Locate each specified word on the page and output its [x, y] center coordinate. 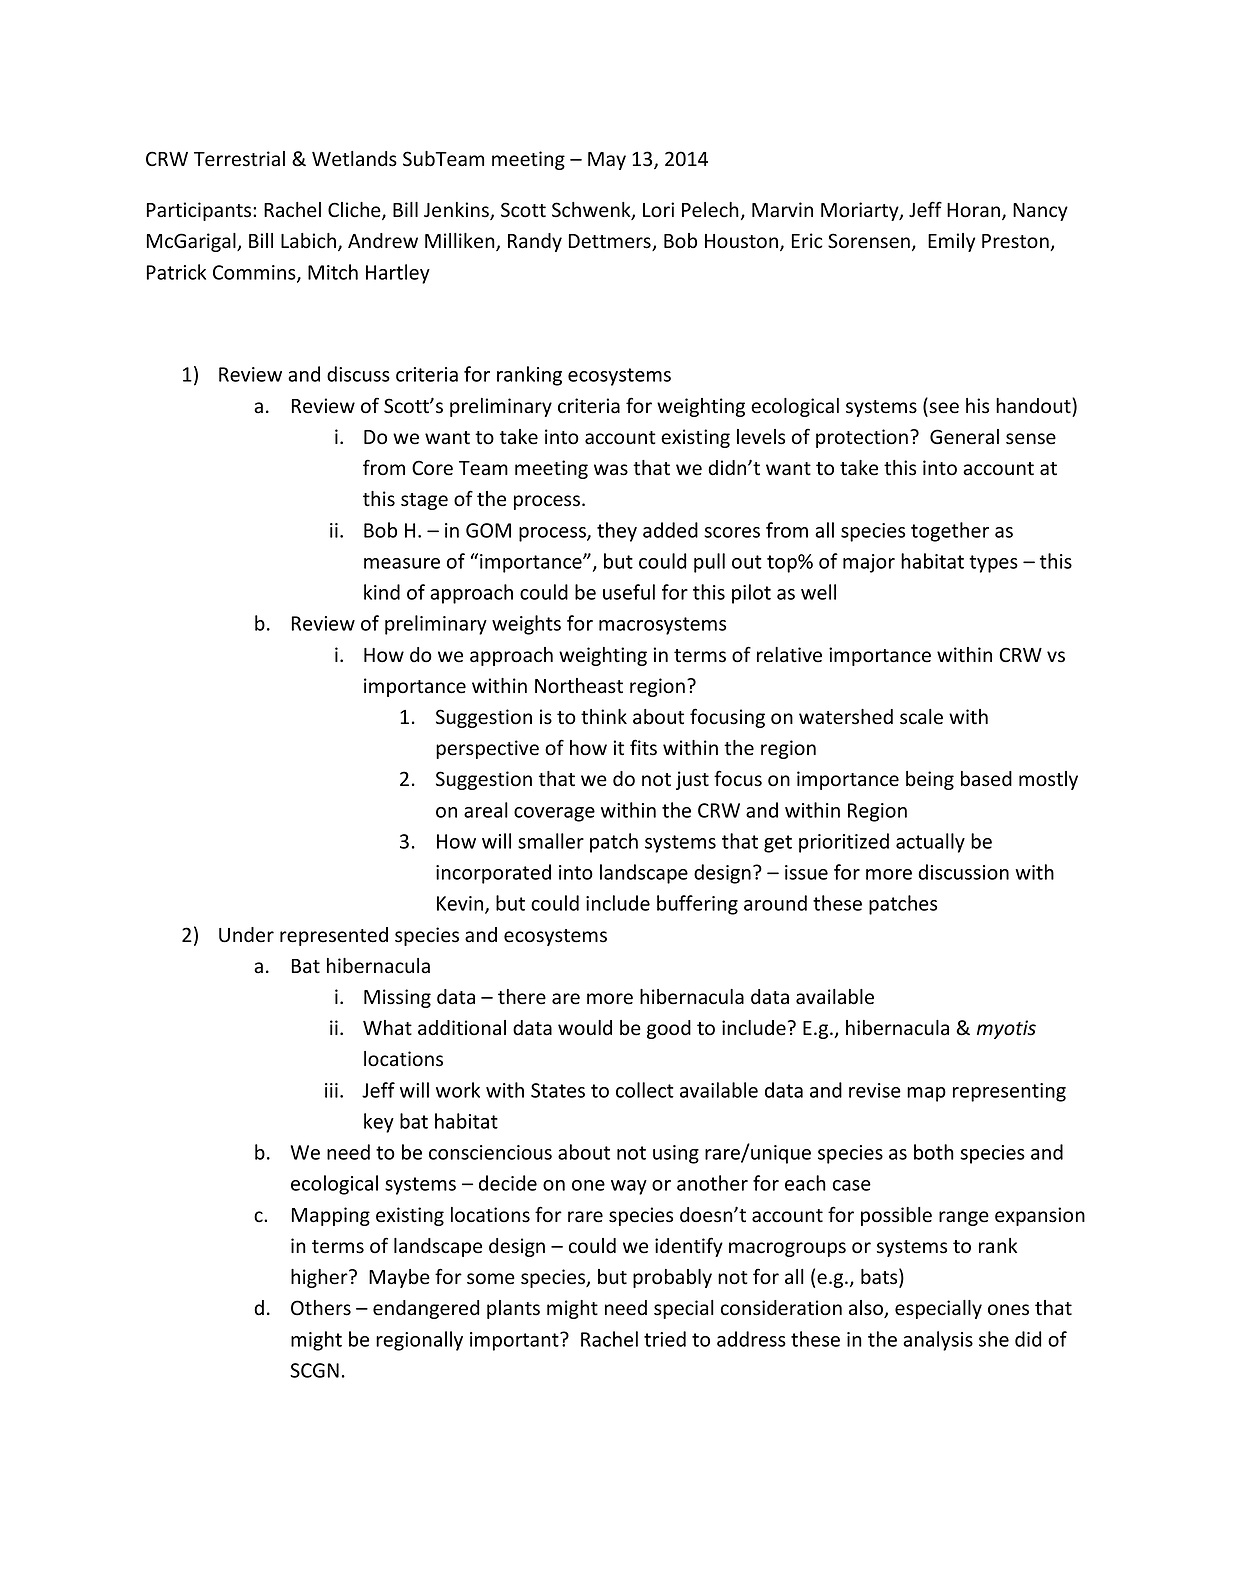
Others [321, 1308]
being [930, 780]
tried [665, 1339]
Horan [973, 210]
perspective [487, 749]
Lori [658, 210]
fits [643, 747]
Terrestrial [239, 159]
